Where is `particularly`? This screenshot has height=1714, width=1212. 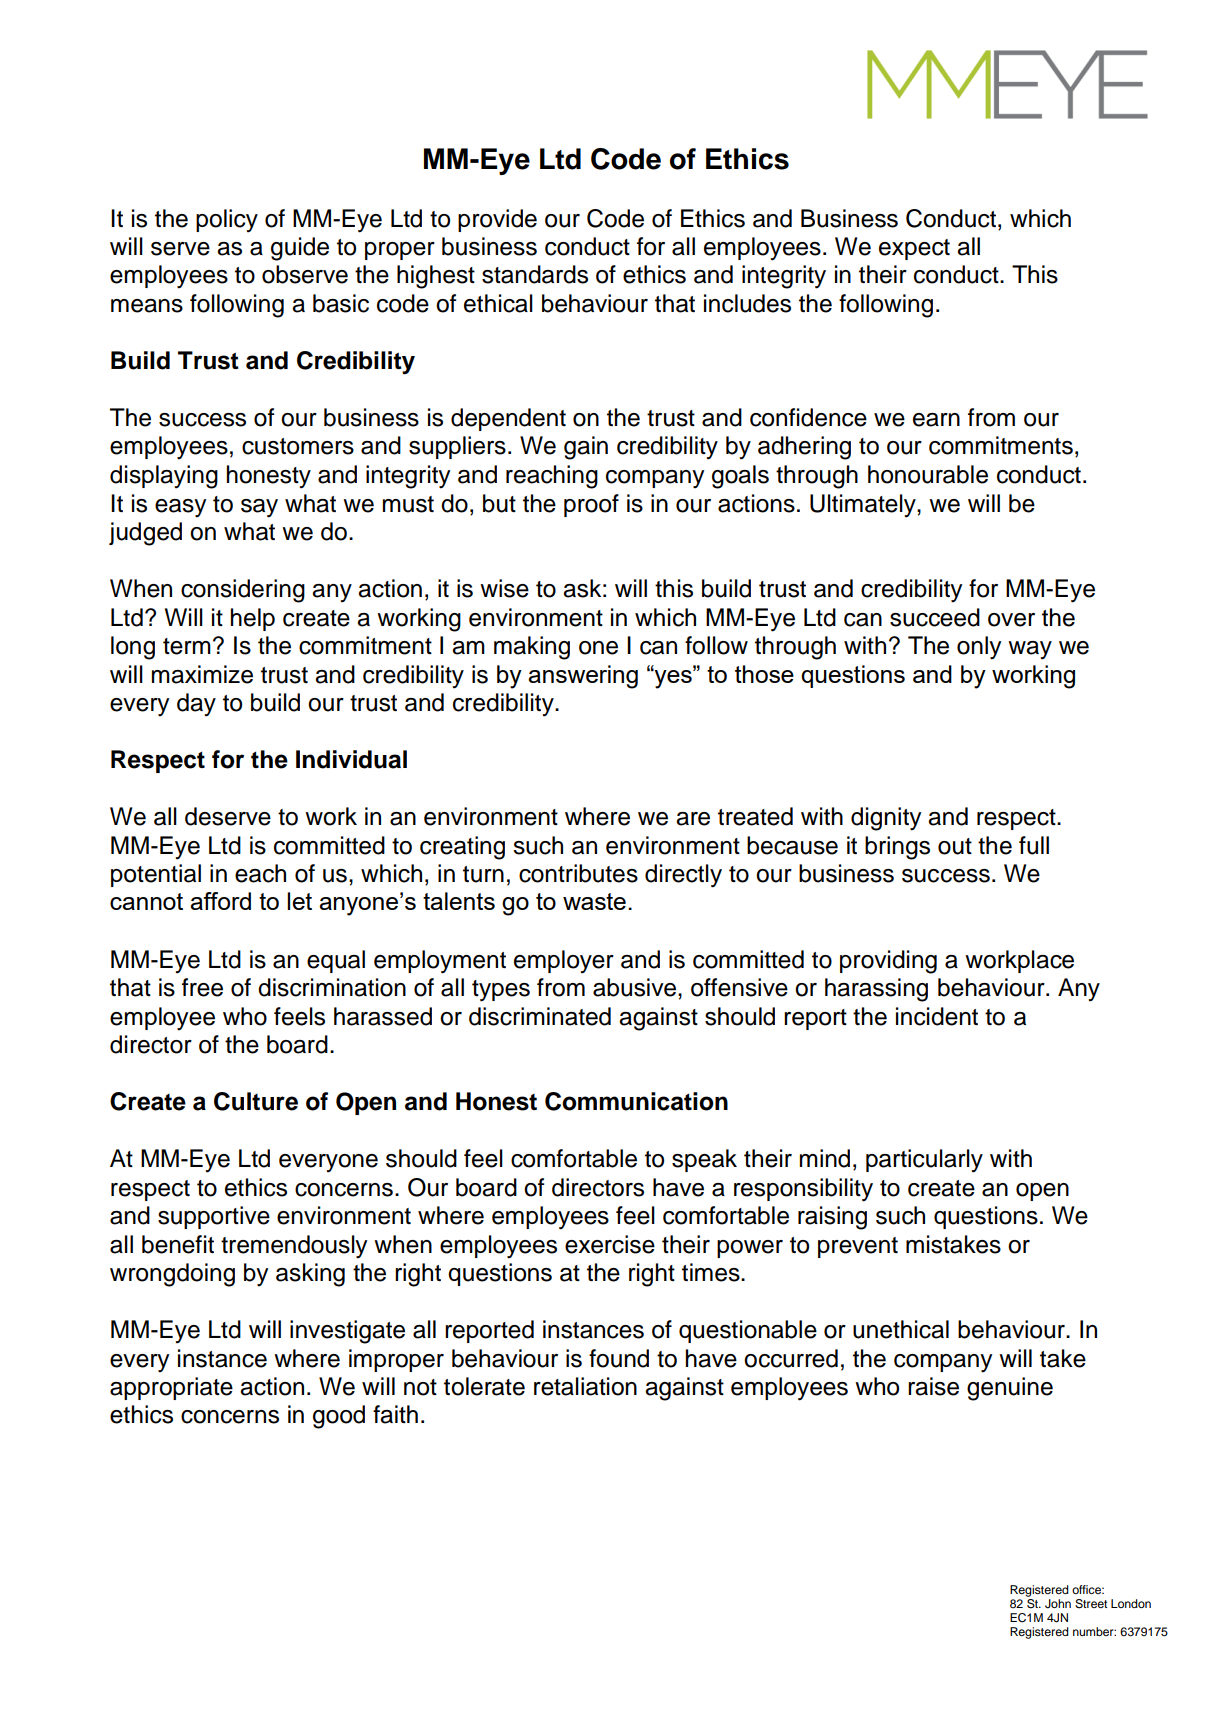
particularly is located at coordinates (924, 1161).
